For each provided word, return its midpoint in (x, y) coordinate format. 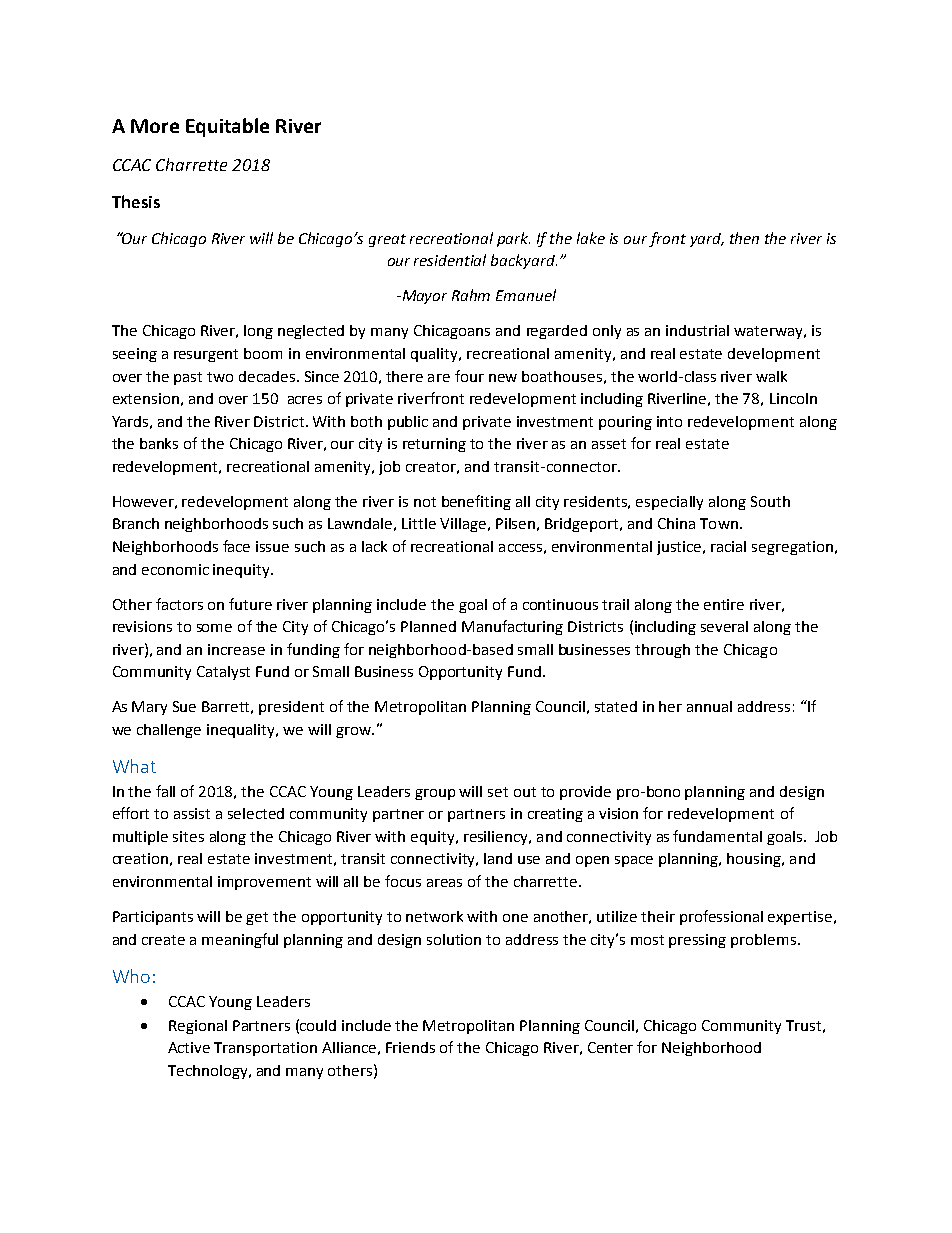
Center (610, 1047)
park (513, 239)
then (744, 238)
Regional (198, 1027)
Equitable (227, 127)
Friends (410, 1047)
